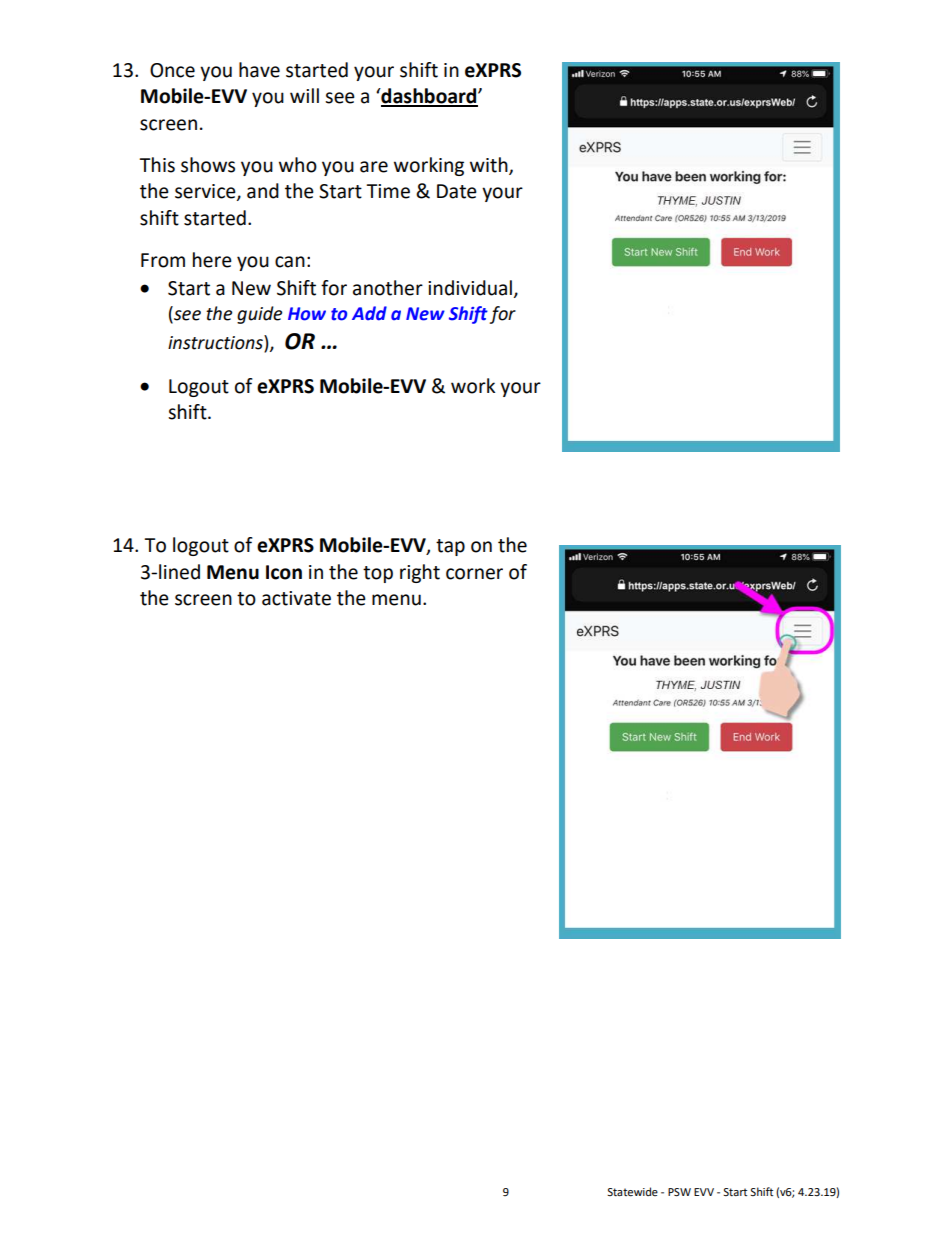 Image resolution: width=952 pixels, height=1233 pixels. I want to click on activate, so click(296, 598).
